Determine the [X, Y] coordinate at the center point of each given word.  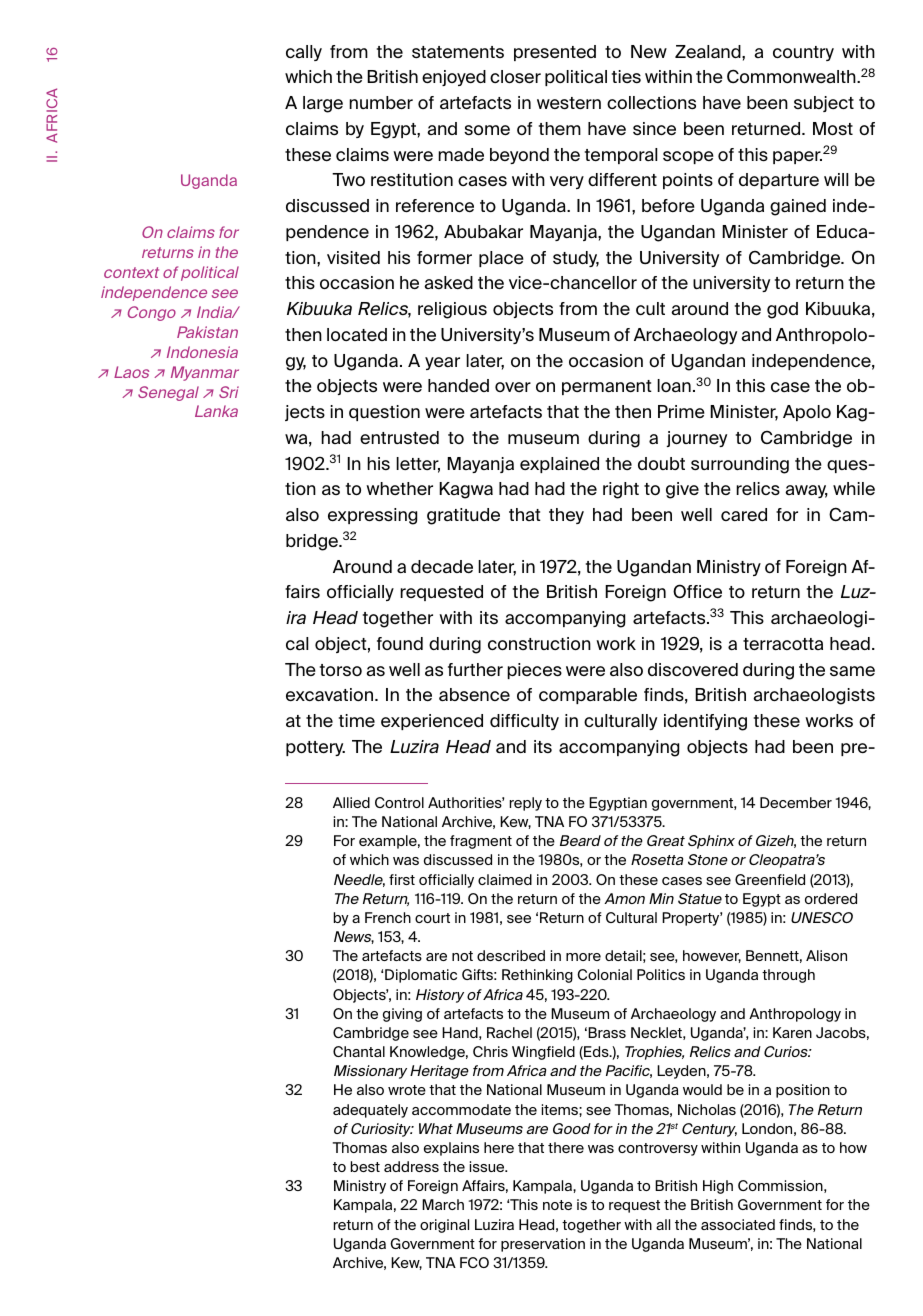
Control [399, 802]
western [569, 103]
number [381, 103]
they [566, 516]
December [796, 802]
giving [402, 1015]
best [365, 1166]
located [357, 334]
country [803, 53]
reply [526, 804]
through [788, 976]
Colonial [604, 974]
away [806, 491]
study [576, 259]
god [782, 310]
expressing [372, 516]
